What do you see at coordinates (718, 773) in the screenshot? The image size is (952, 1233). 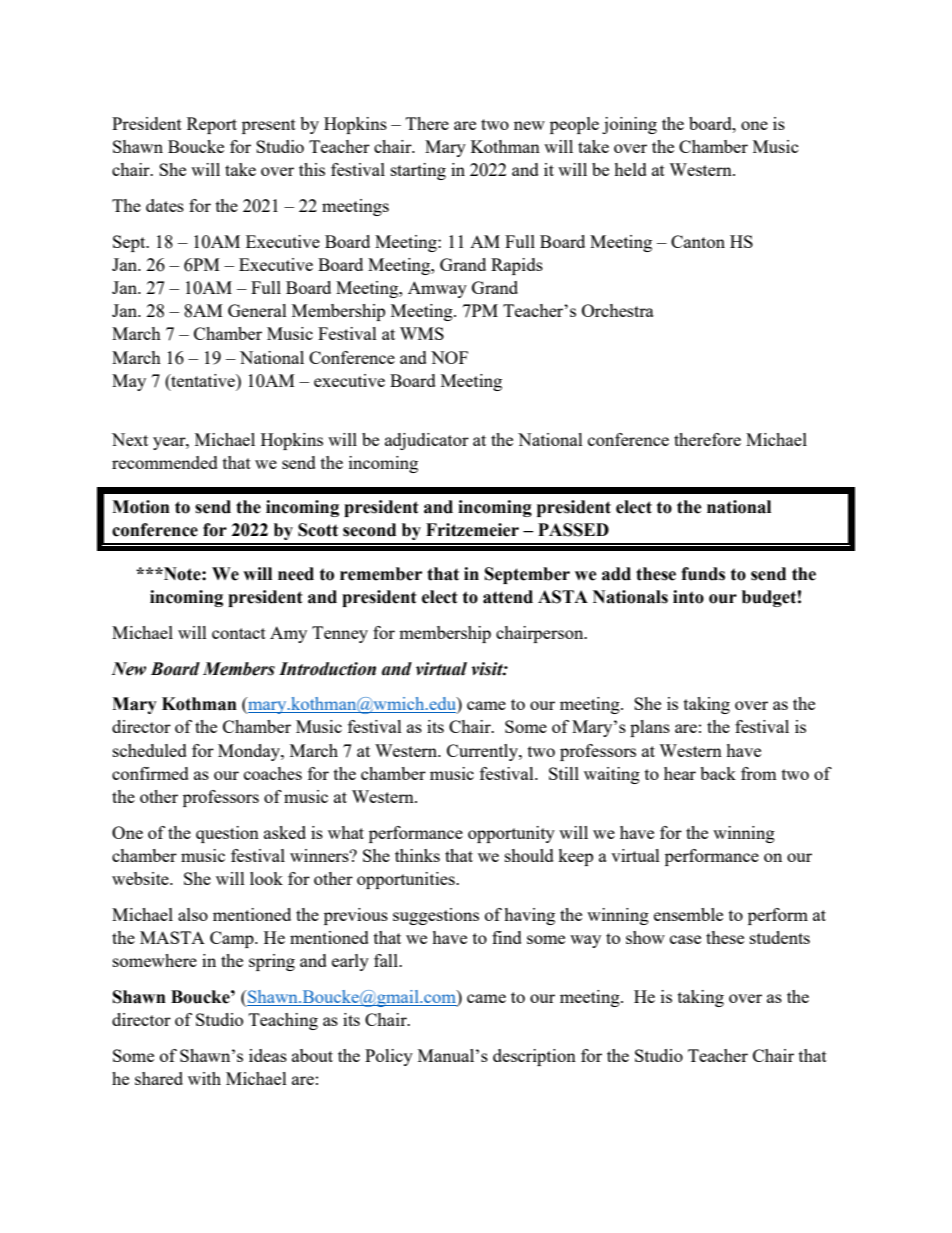 I see `back` at bounding box center [718, 773].
